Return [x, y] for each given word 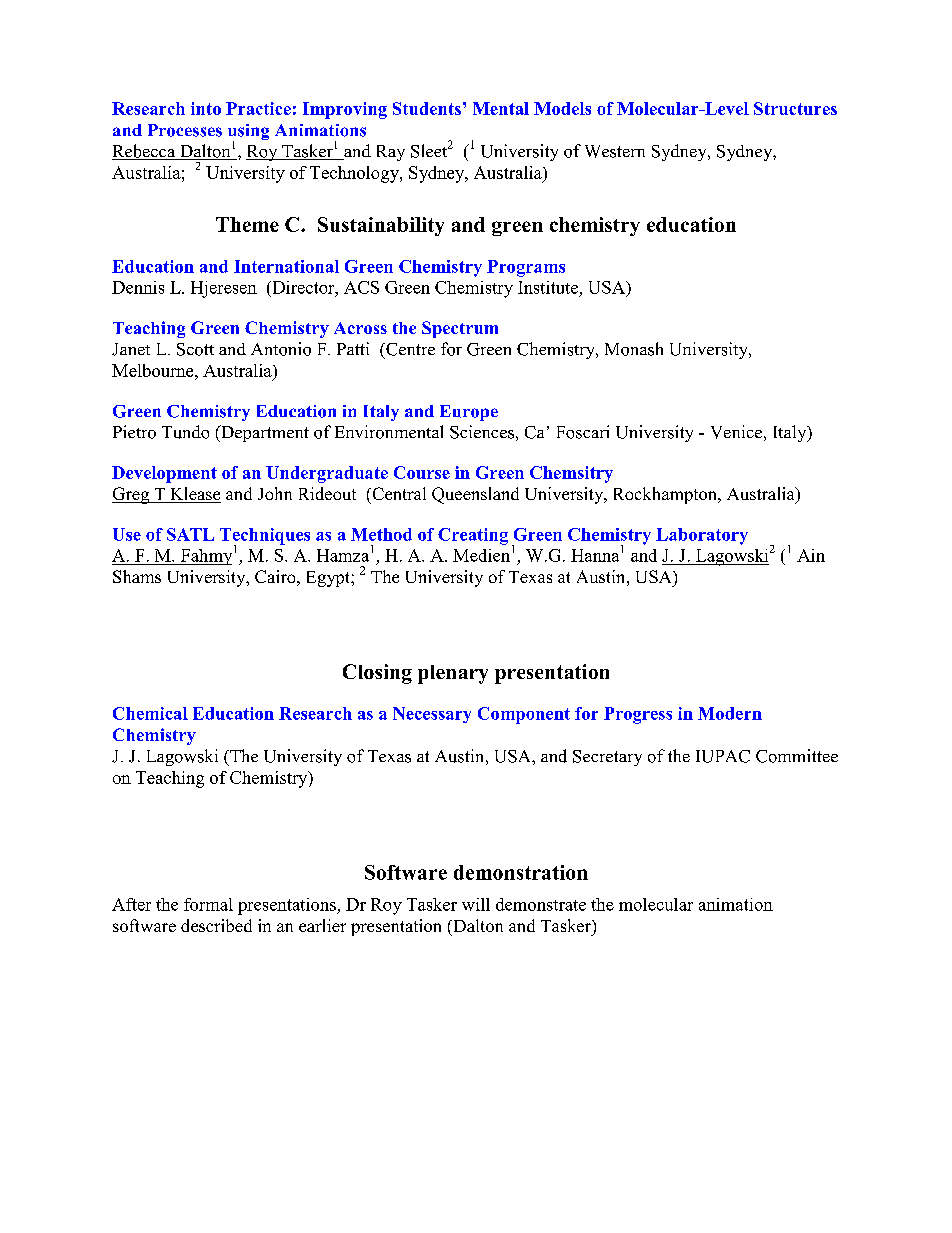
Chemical [150, 713]
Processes [185, 130]
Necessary [432, 715]
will [476, 904]
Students [427, 108]
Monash [634, 349]
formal [208, 904]
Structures [795, 108]
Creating [473, 536]
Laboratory [702, 536]
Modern [730, 713]
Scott [195, 349]
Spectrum [460, 329]
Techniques [265, 537]
